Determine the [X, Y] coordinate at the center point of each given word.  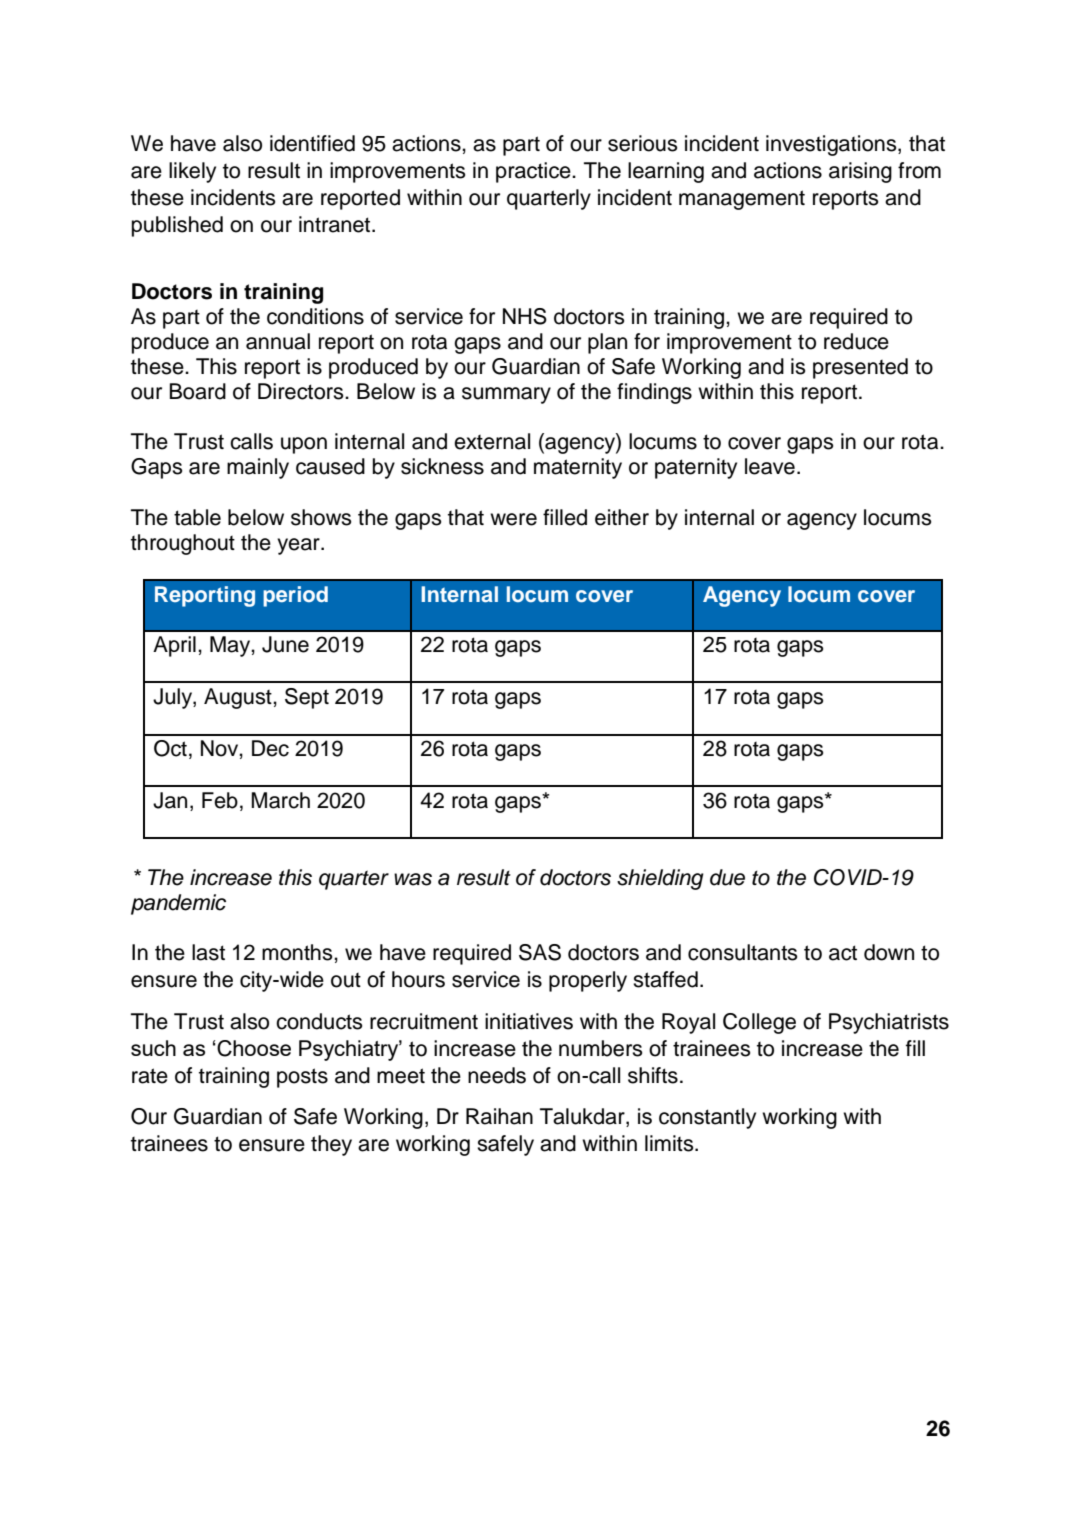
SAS [540, 952]
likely [192, 172]
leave [770, 466]
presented [860, 368]
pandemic [178, 904]
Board [198, 391]
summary [506, 395]
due [727, 877]
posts [302, 1078]
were [513, 519]
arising [860, 172]
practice [534, 172]
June [285, 644]
